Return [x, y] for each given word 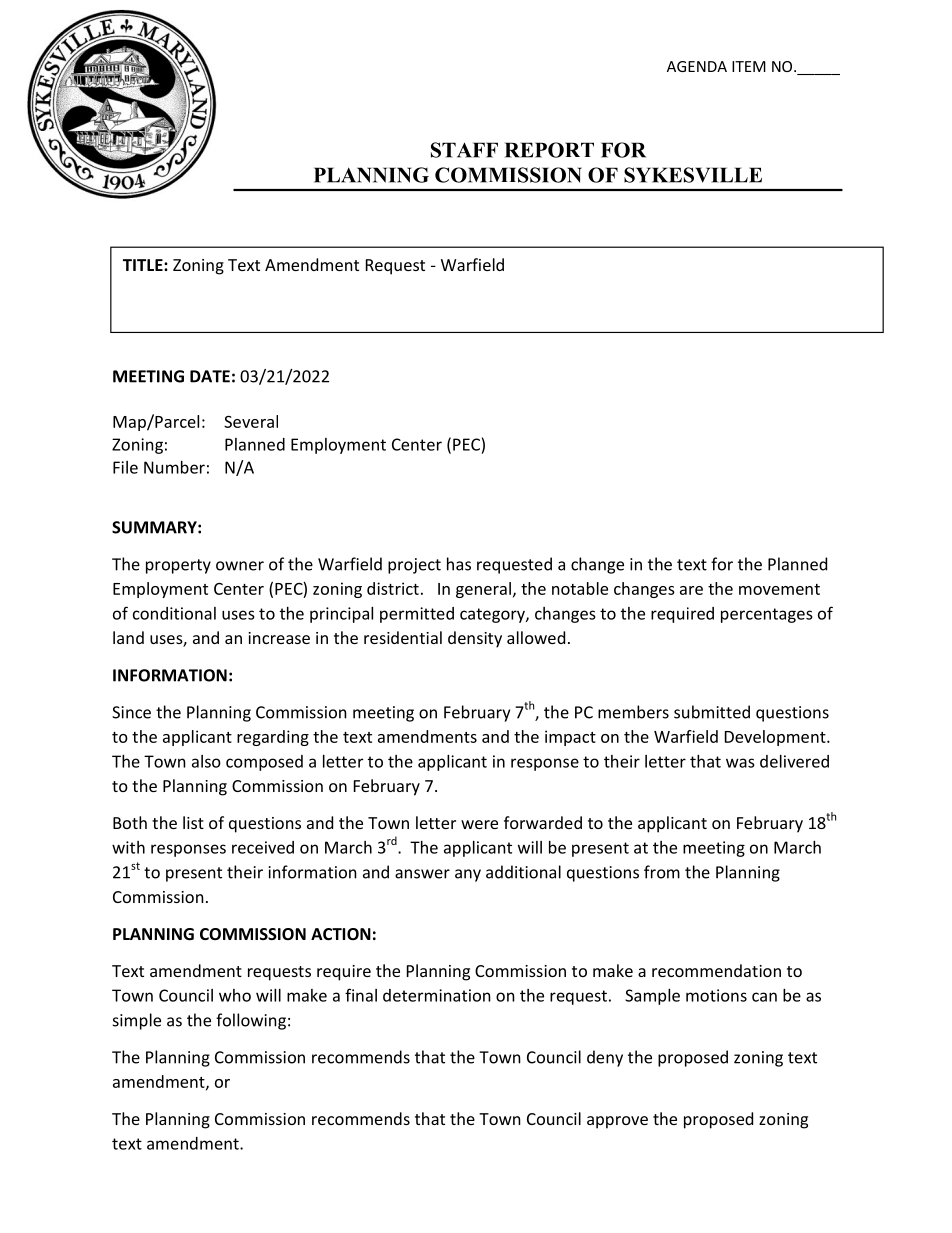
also [206, 761]
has [459, 564]
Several [251, 421]
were [479, 824]
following [251, 1021]
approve [617, 1122]
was [740, 763]
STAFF [464, 150]
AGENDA [697, 66]
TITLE [144, 265]
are [691, 590]
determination [437, 995]
